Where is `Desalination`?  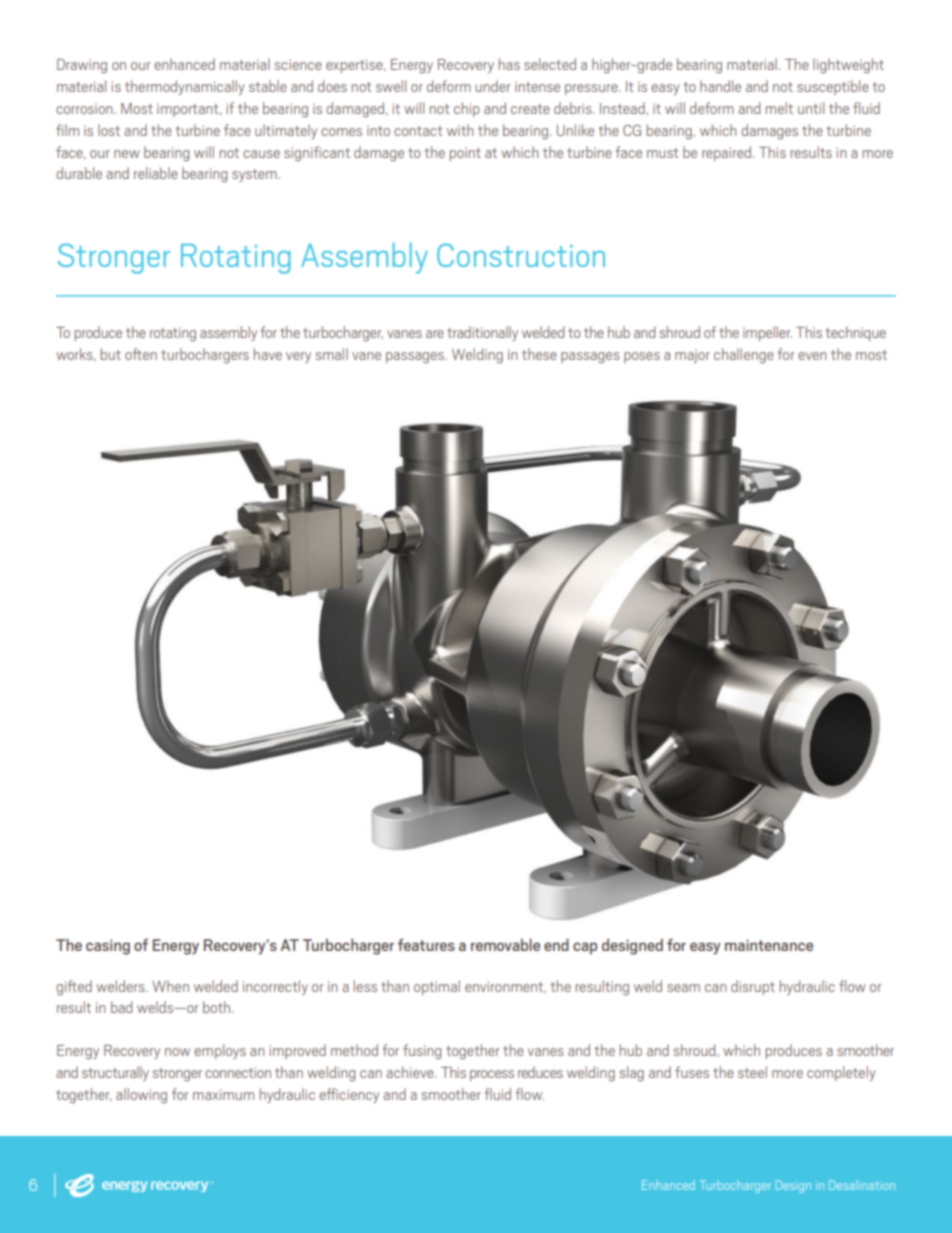
Desalination is located at coordinates (862, 1185).
